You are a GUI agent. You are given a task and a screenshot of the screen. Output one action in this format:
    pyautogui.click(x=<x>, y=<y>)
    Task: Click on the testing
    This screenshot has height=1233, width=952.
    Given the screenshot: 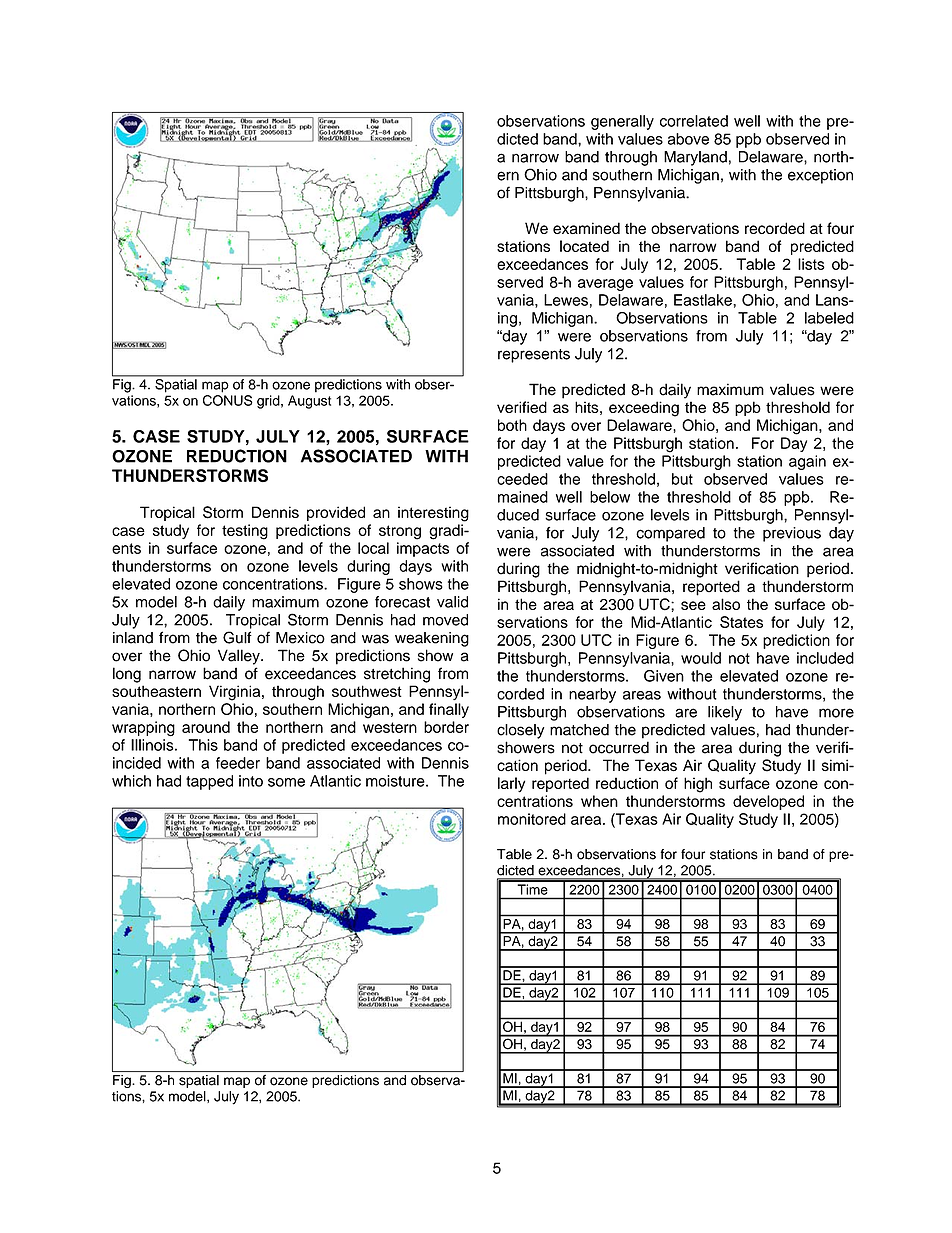 What is the action you would take?
    pyautogui.click(x=245, y=532)
